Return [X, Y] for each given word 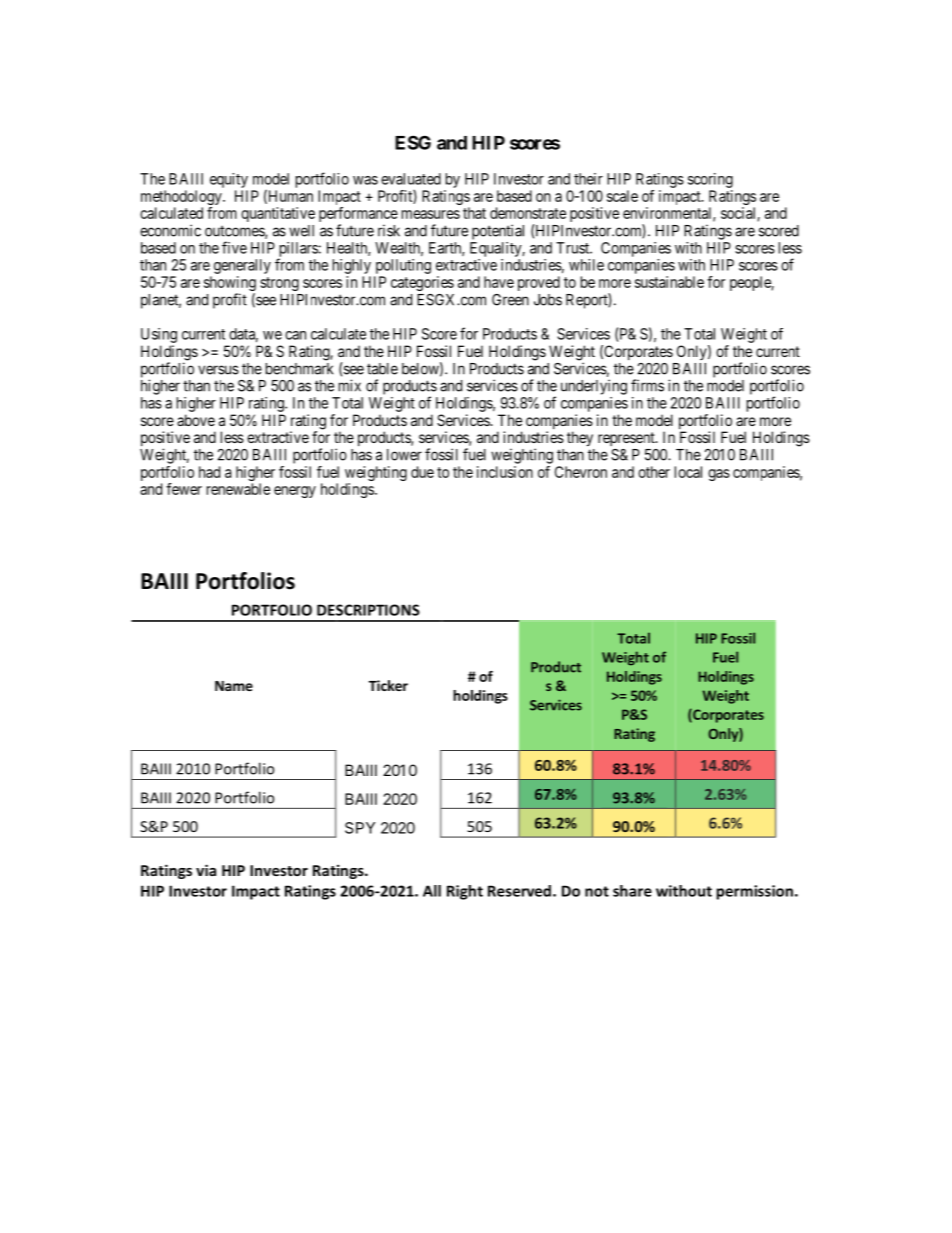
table [382, 369]
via [206, 870]
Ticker [388, 685]
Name [234, 686]
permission [754, 892]
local [688, 472]
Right [465, 892]
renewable [238, 489]
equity [229, 180]
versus [218, 370]
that [474, 213]
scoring [710, 180]
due [422, 472]
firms [647, 385]
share [632, 891]
